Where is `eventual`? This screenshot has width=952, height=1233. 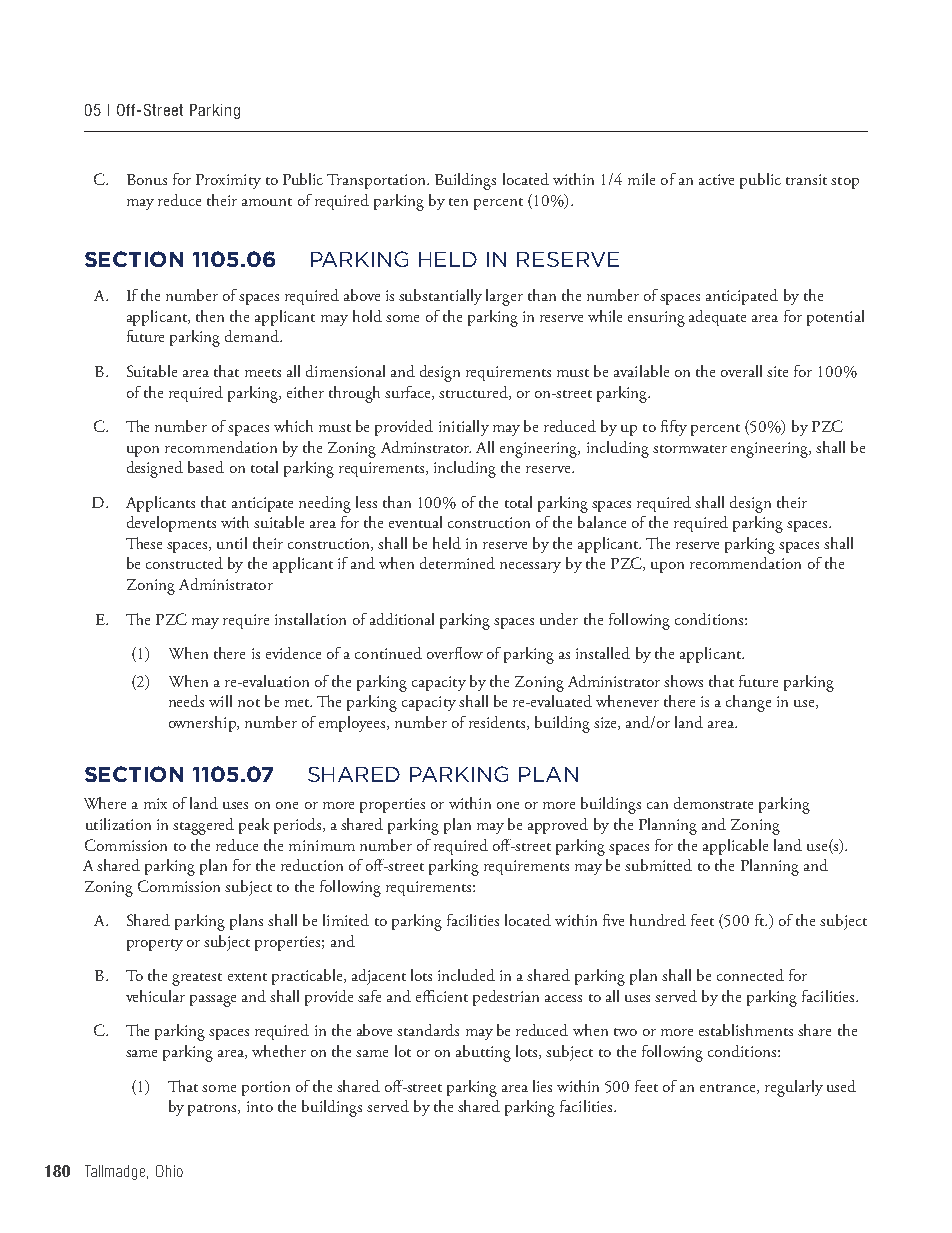 eventual is located at coordinates (415, 522).
